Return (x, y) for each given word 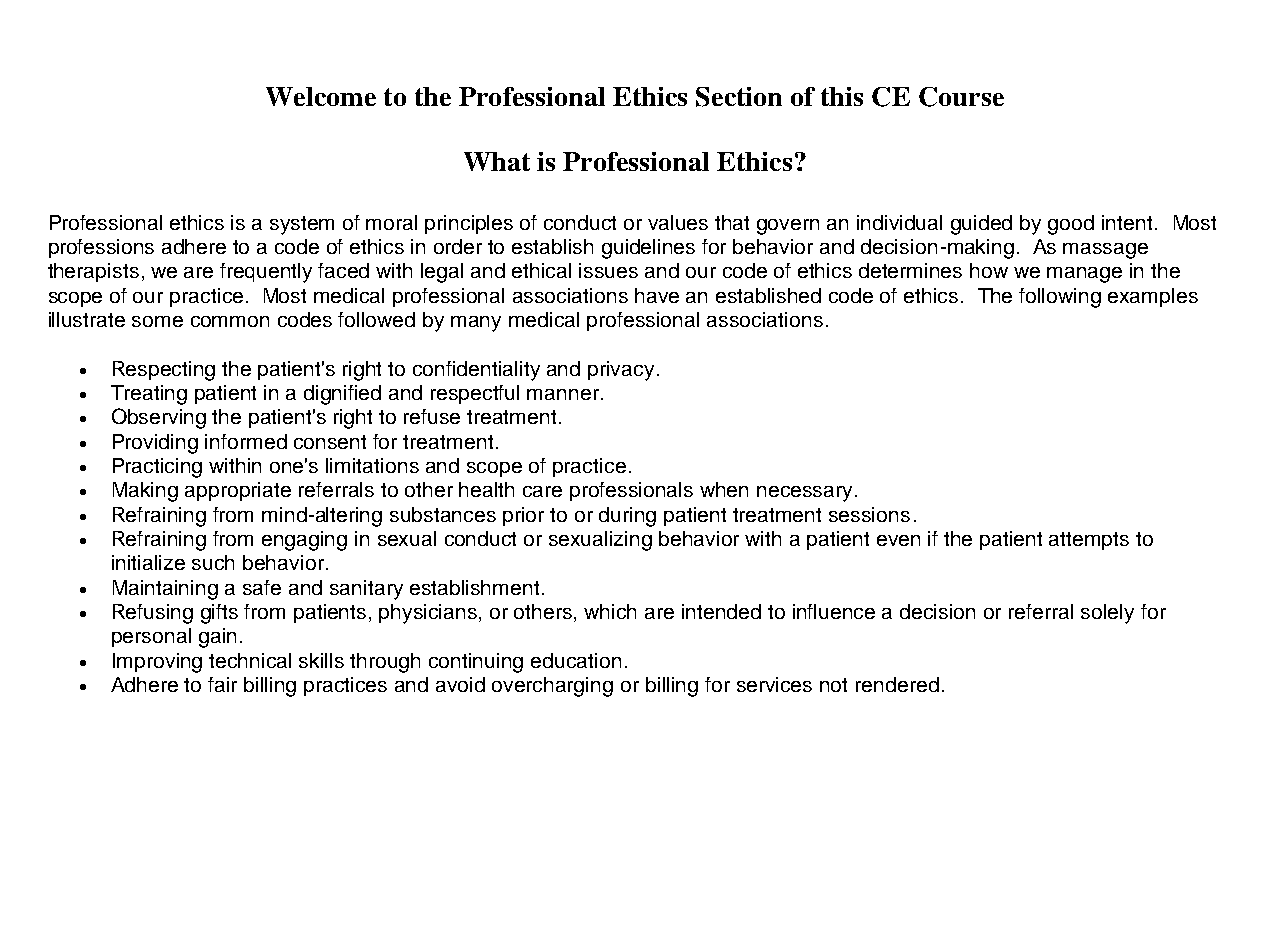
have (657, 295)
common (230, 321)
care (542, 491)
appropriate (238, 491)
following (1060, 298)
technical (250, 660)
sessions (869, 514)
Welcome (321, 96)
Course (961, 97)
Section (739, 97)
